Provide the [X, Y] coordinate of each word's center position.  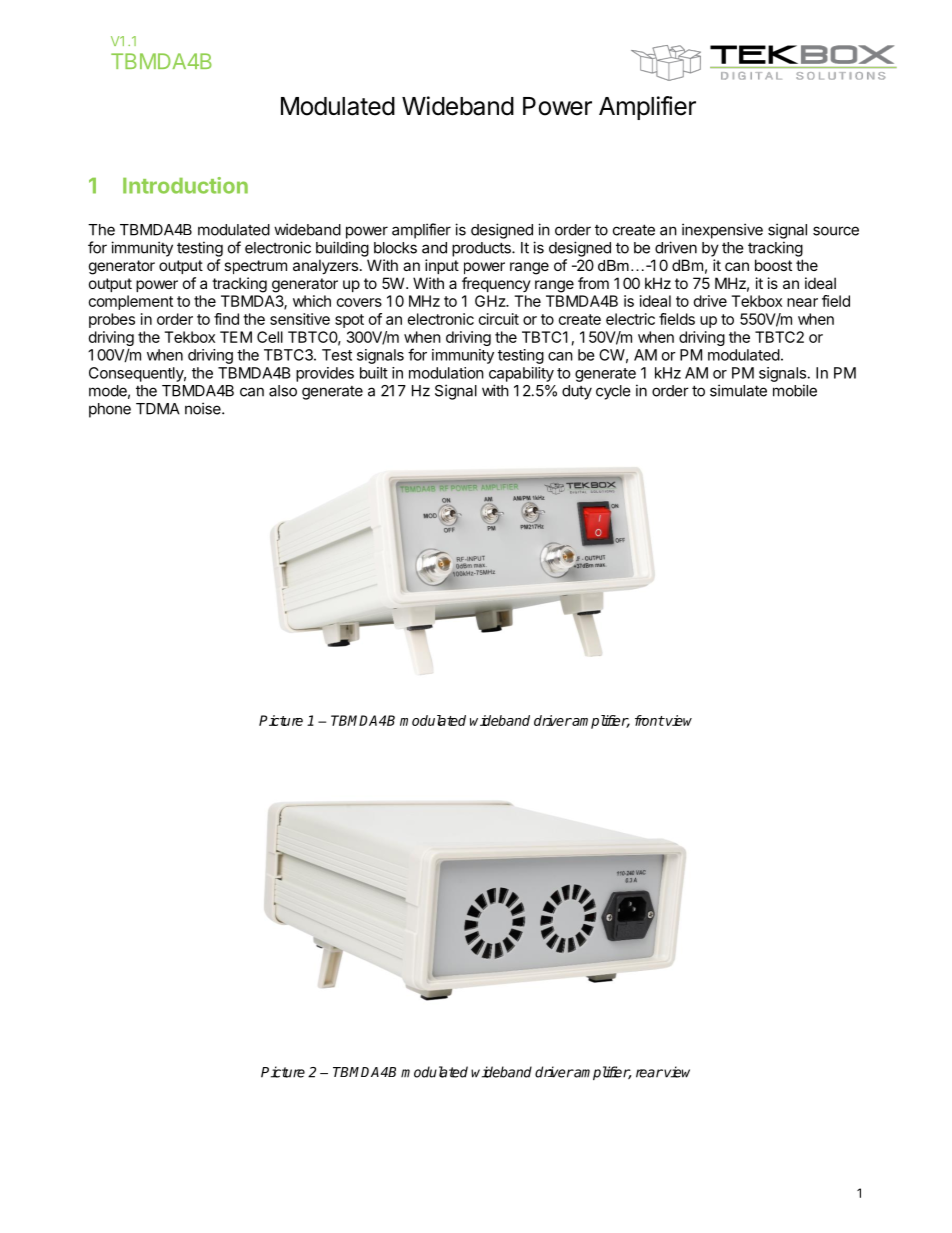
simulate [738, 390]
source [836, 231]
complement [131, 302]
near [802, 302]
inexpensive [722, 231]
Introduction [185, 185]
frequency [496, 284]
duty [577, 392]
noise [204, 408]
